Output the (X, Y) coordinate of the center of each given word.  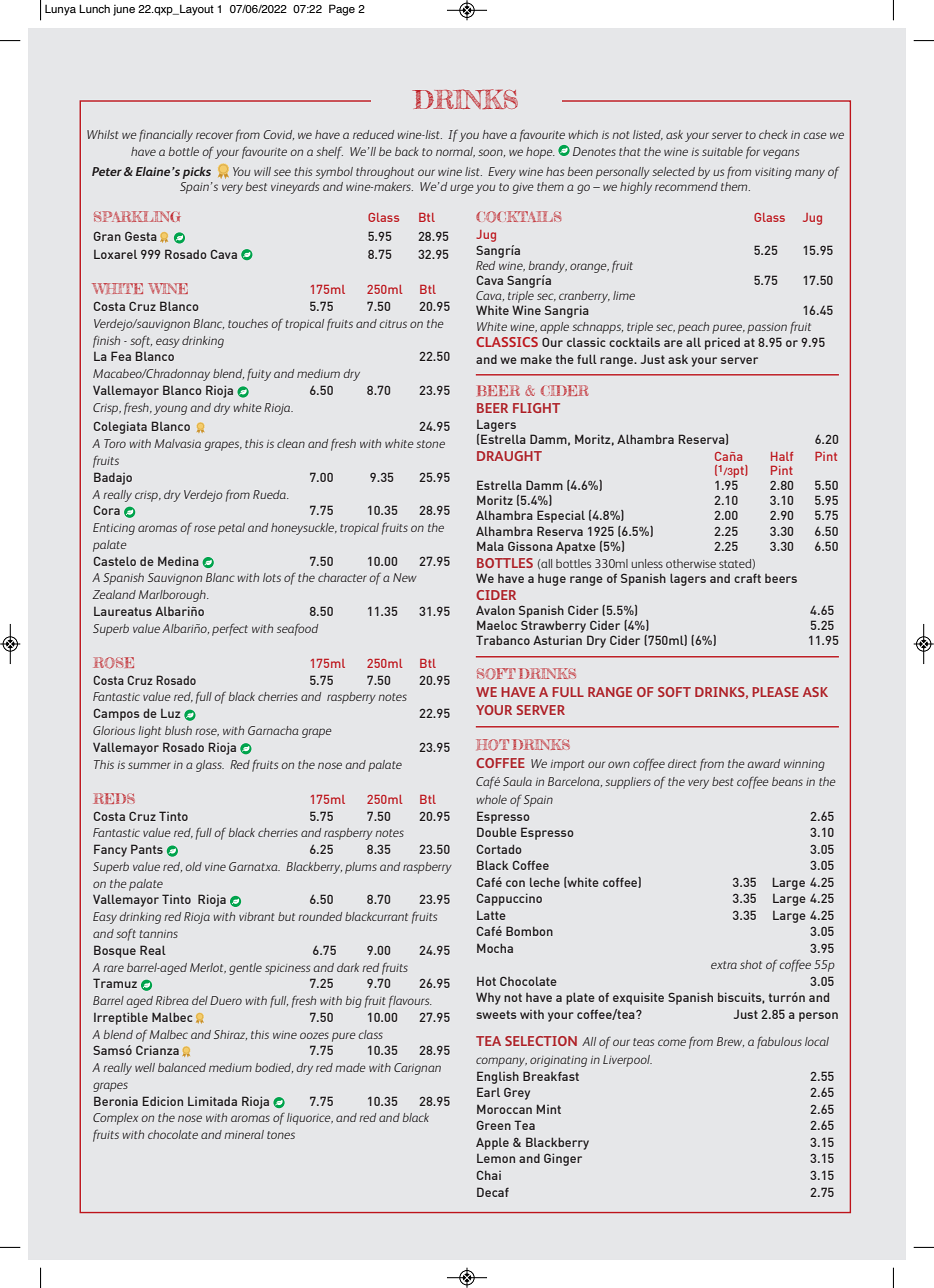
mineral (244, 1134)
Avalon (495, 610)
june (124, 10)
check (773, 134)
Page (342, 10)
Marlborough (173, 596)
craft (747, 578)
